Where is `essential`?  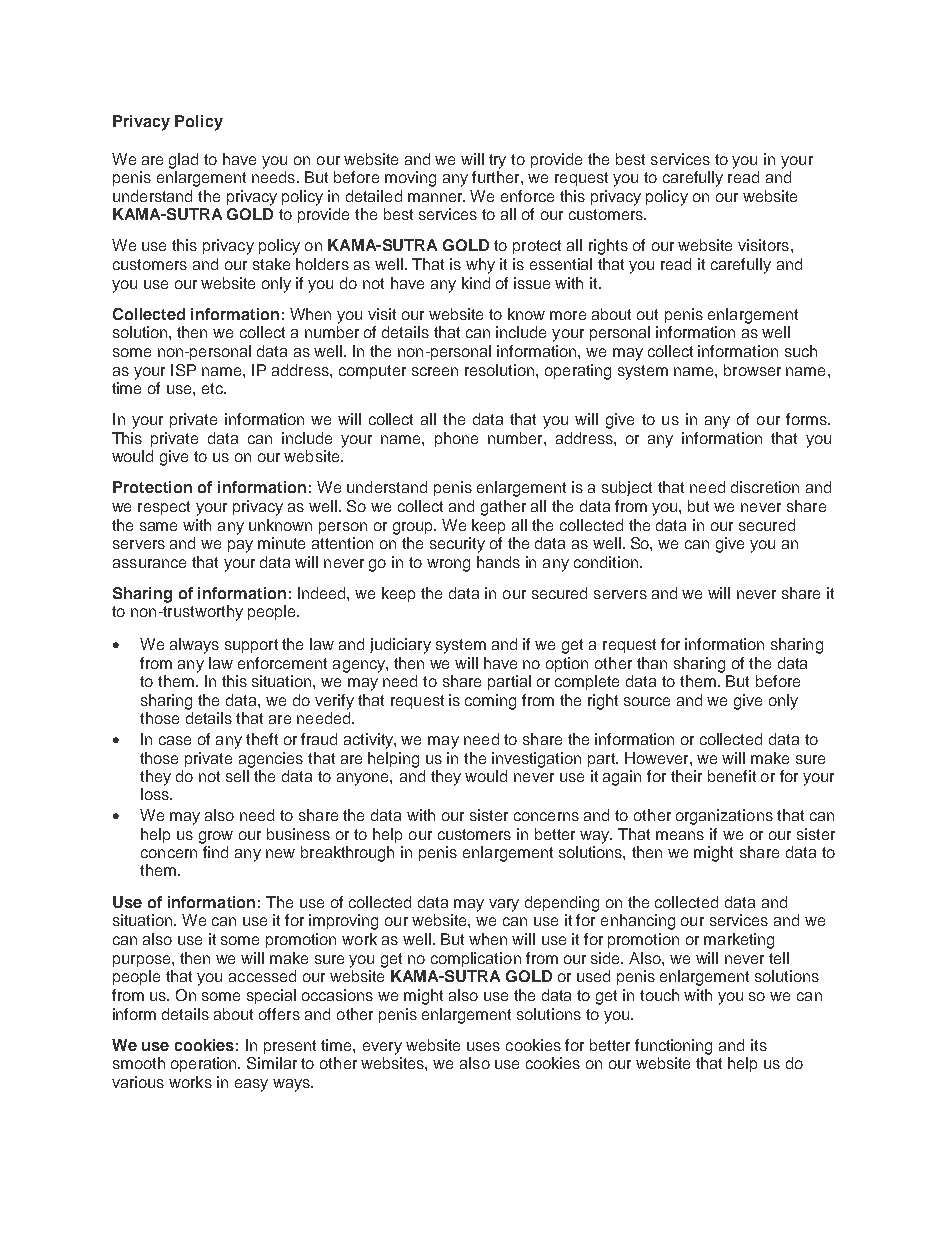
essential is located at coordinates (561, 264).
